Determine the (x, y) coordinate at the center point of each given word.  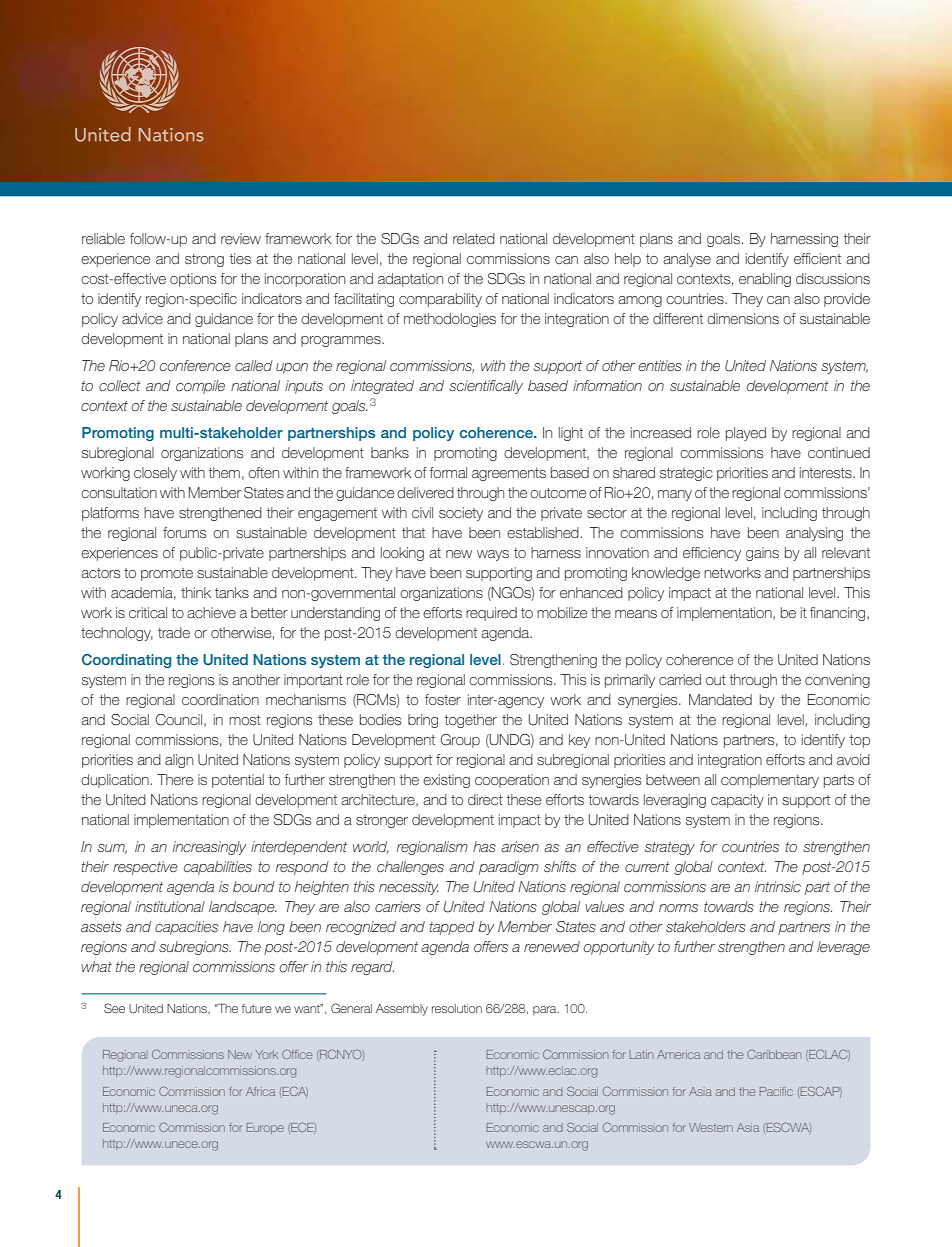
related (474, 238)
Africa (260, 1091)
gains (762, 554)
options (193, 280)
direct (485, 799)
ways (493, 555)
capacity (737, 801)
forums (184, 532)
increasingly (209, 848)
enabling (765, 280)
